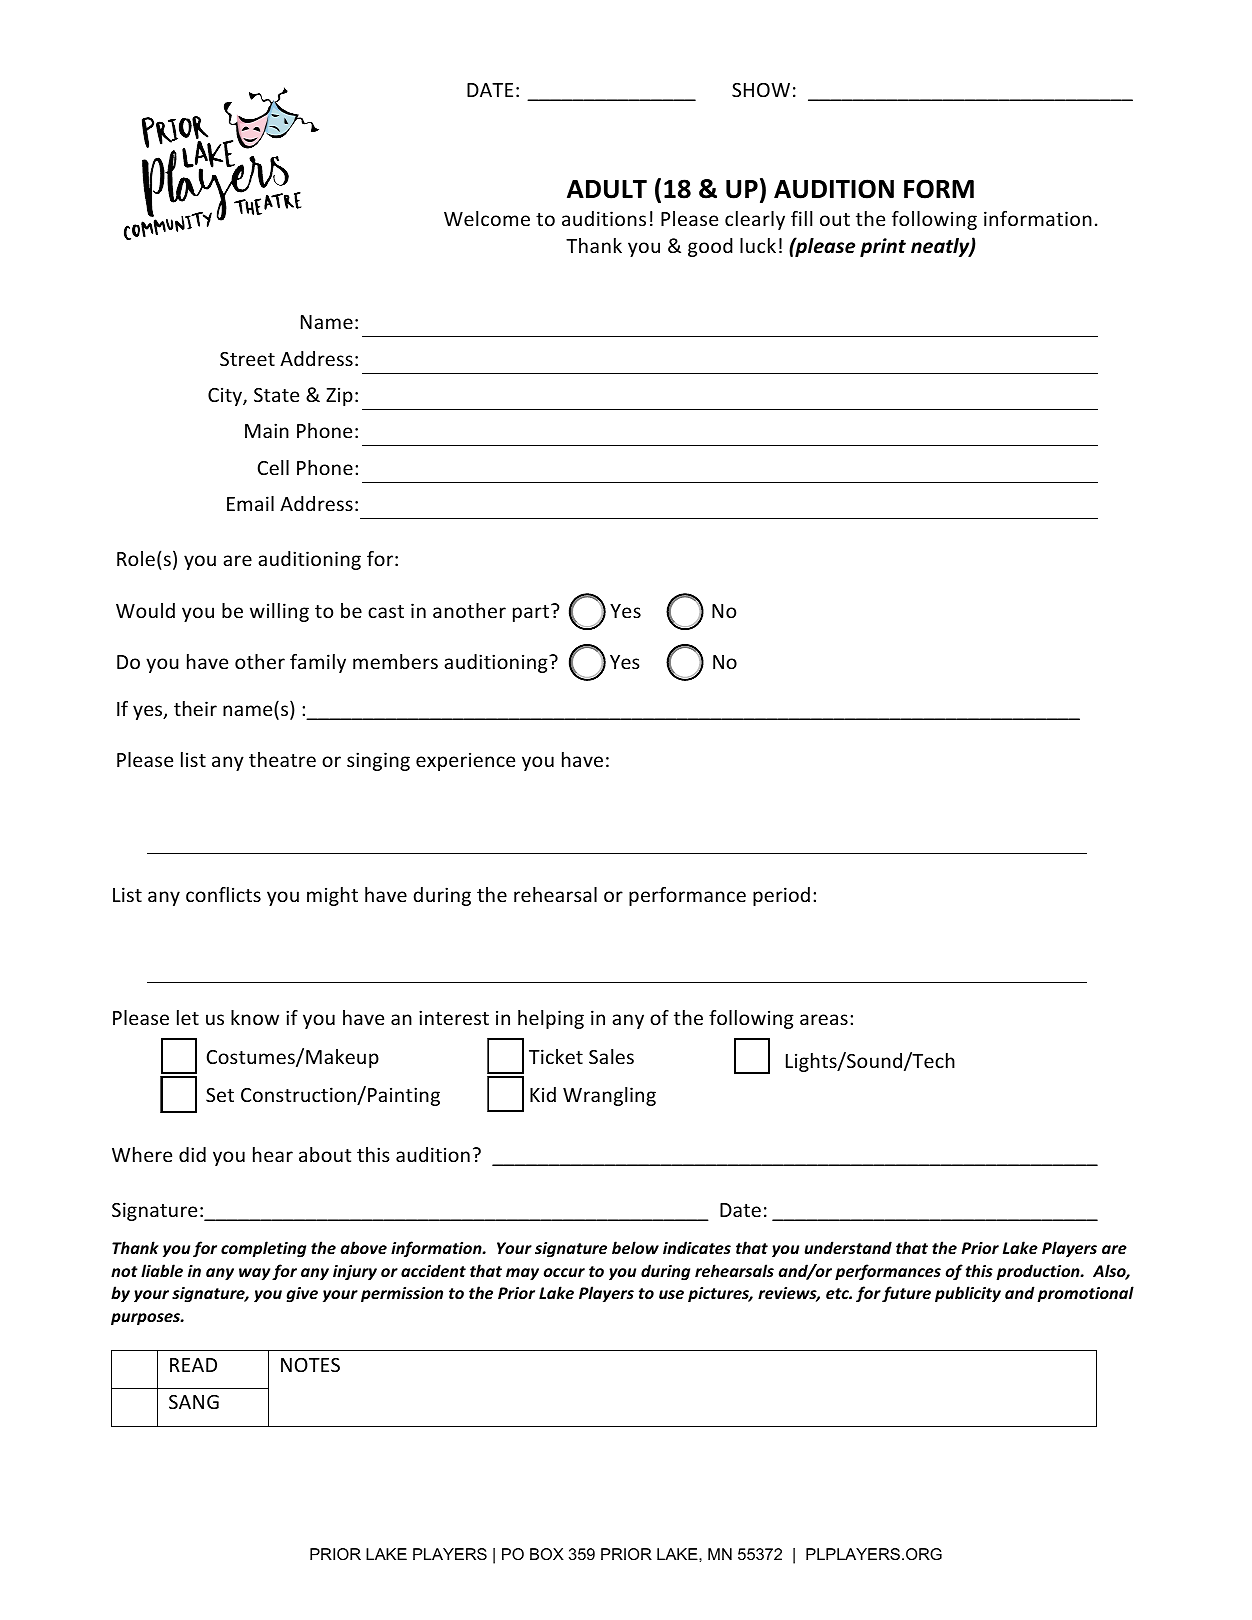 The width and height of the screenshot is (1252, 1620). I want to click on production, so click(1039, 1272).
